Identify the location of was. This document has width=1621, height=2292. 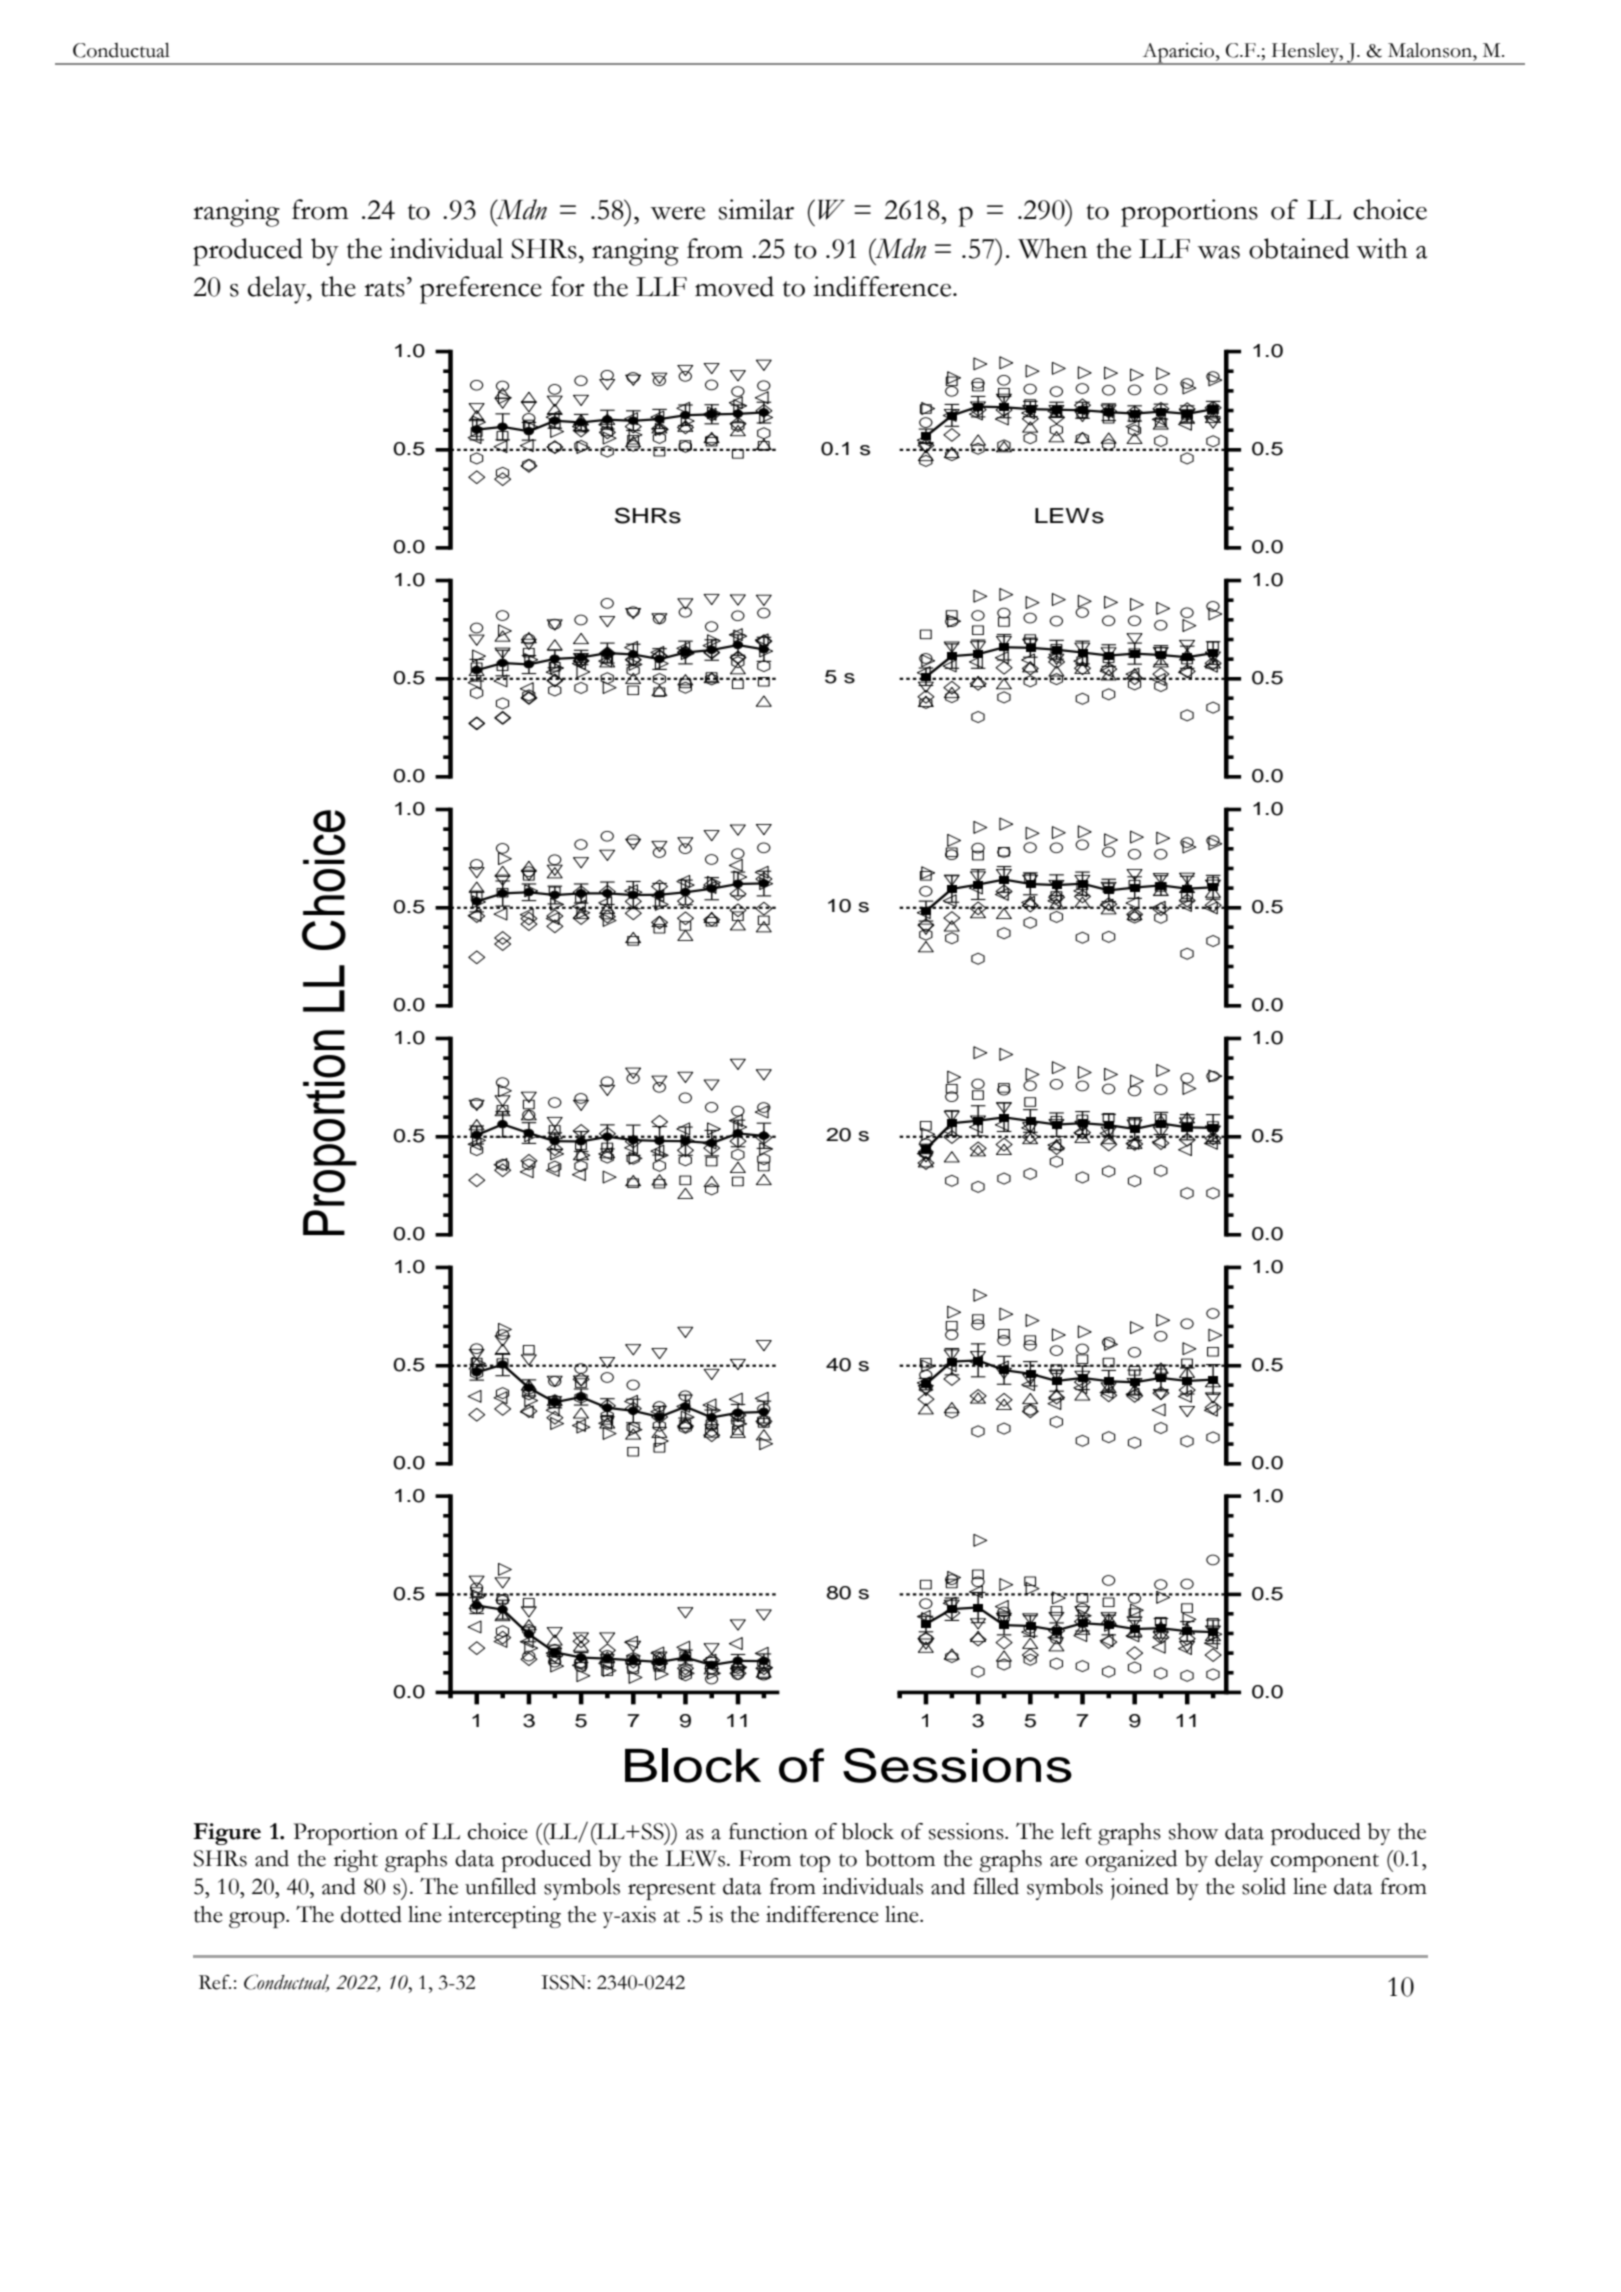
(1218, 252).
